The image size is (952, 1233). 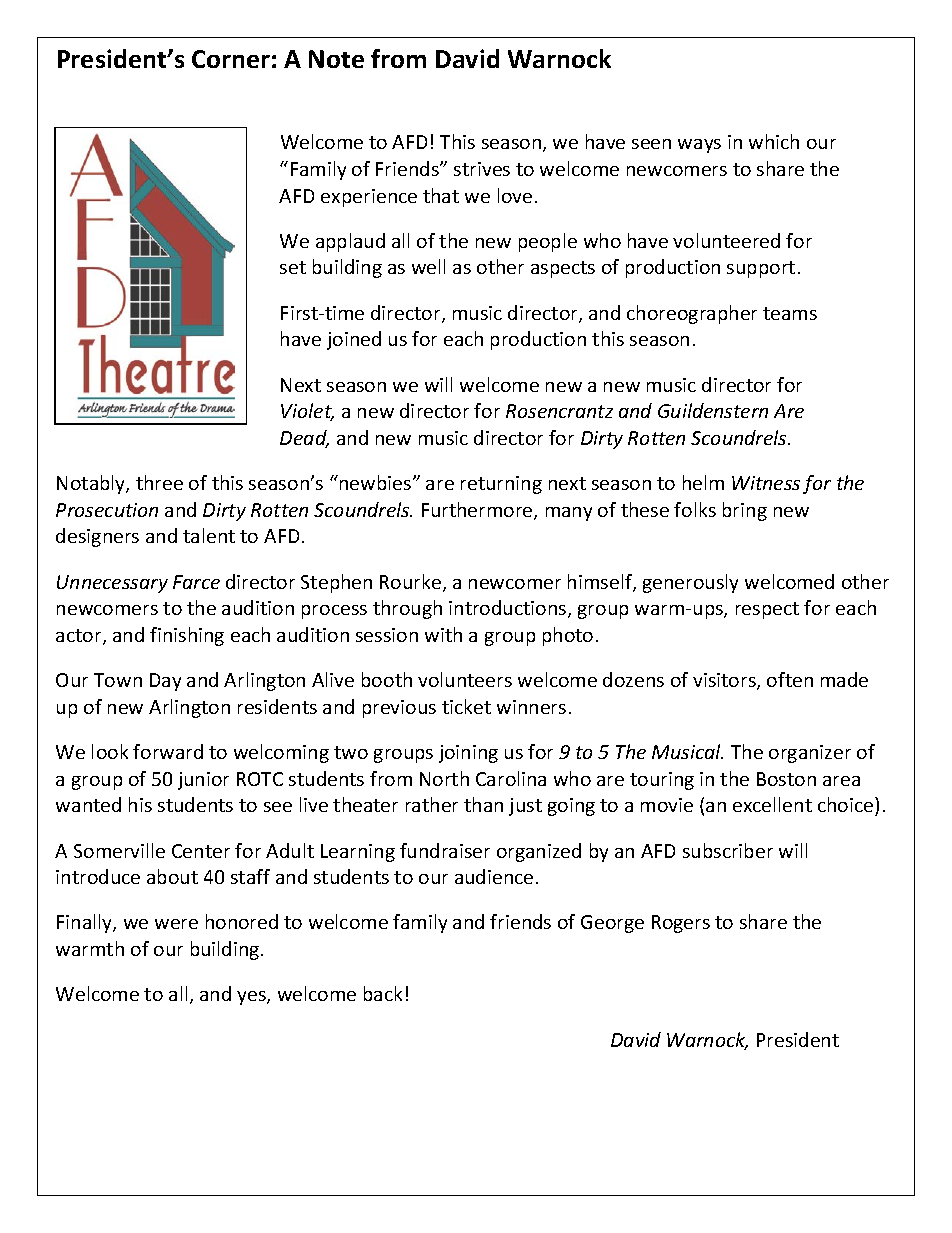 What do you see at coordinates (681, 924) in the image?
I see `Rogers` at bounding box center [681, 924].
